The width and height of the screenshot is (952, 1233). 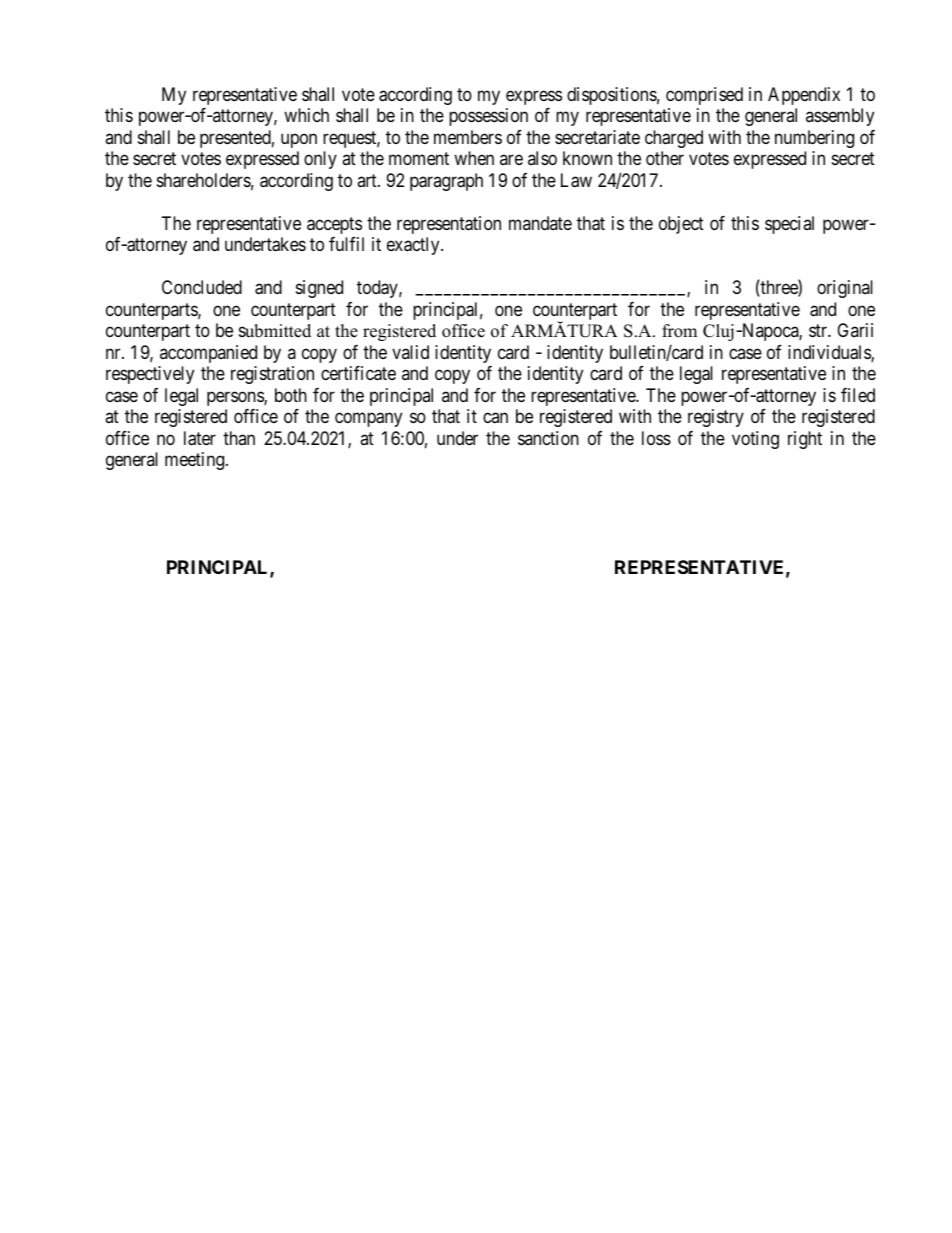 What do you see at coordinates (275, 331) in the screenshot?
I see `submitted` at bounding box center [275, 331].
